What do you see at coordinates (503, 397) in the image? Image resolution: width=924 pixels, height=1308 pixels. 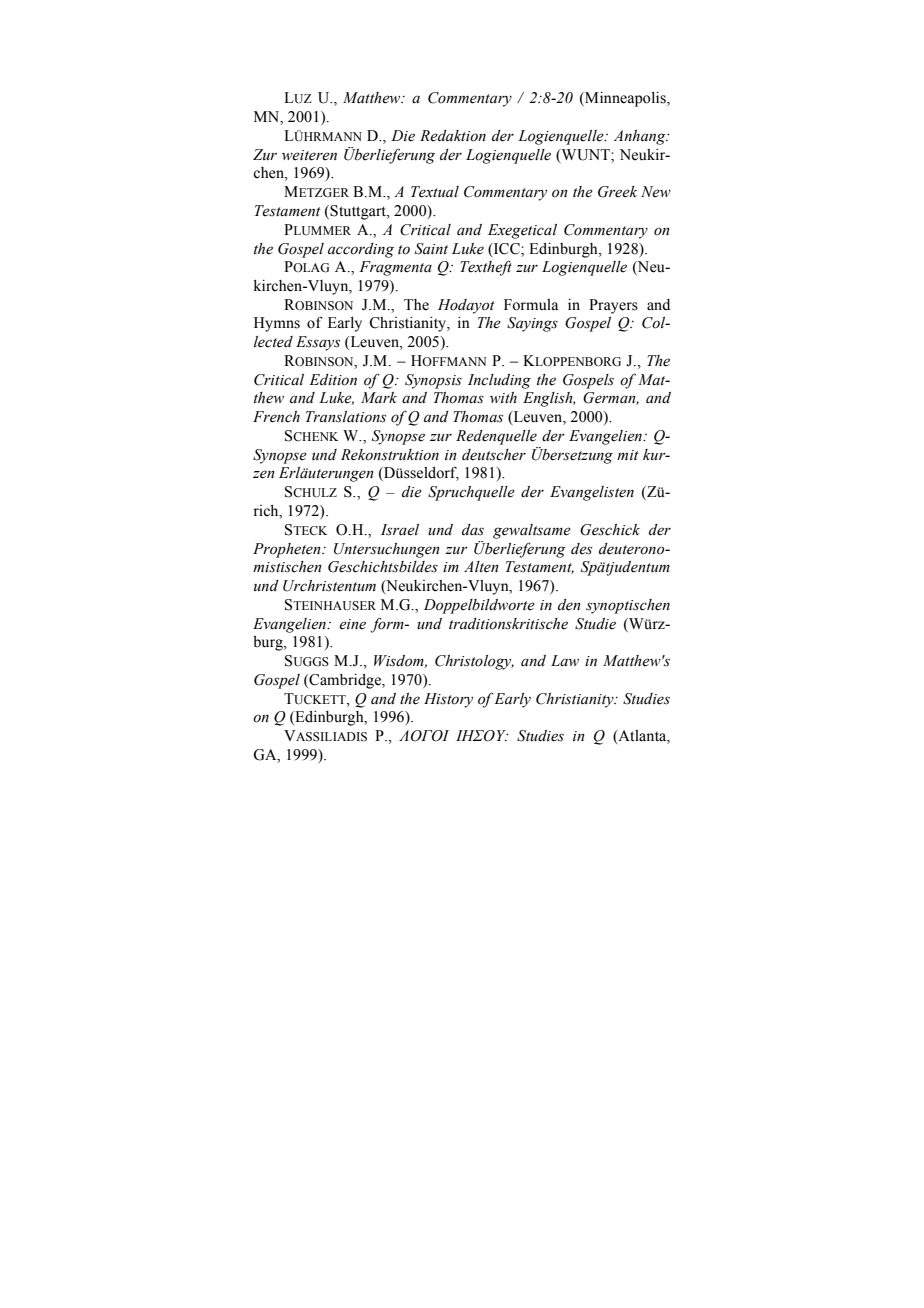 I see `with` at bounding box center [503, 397].
